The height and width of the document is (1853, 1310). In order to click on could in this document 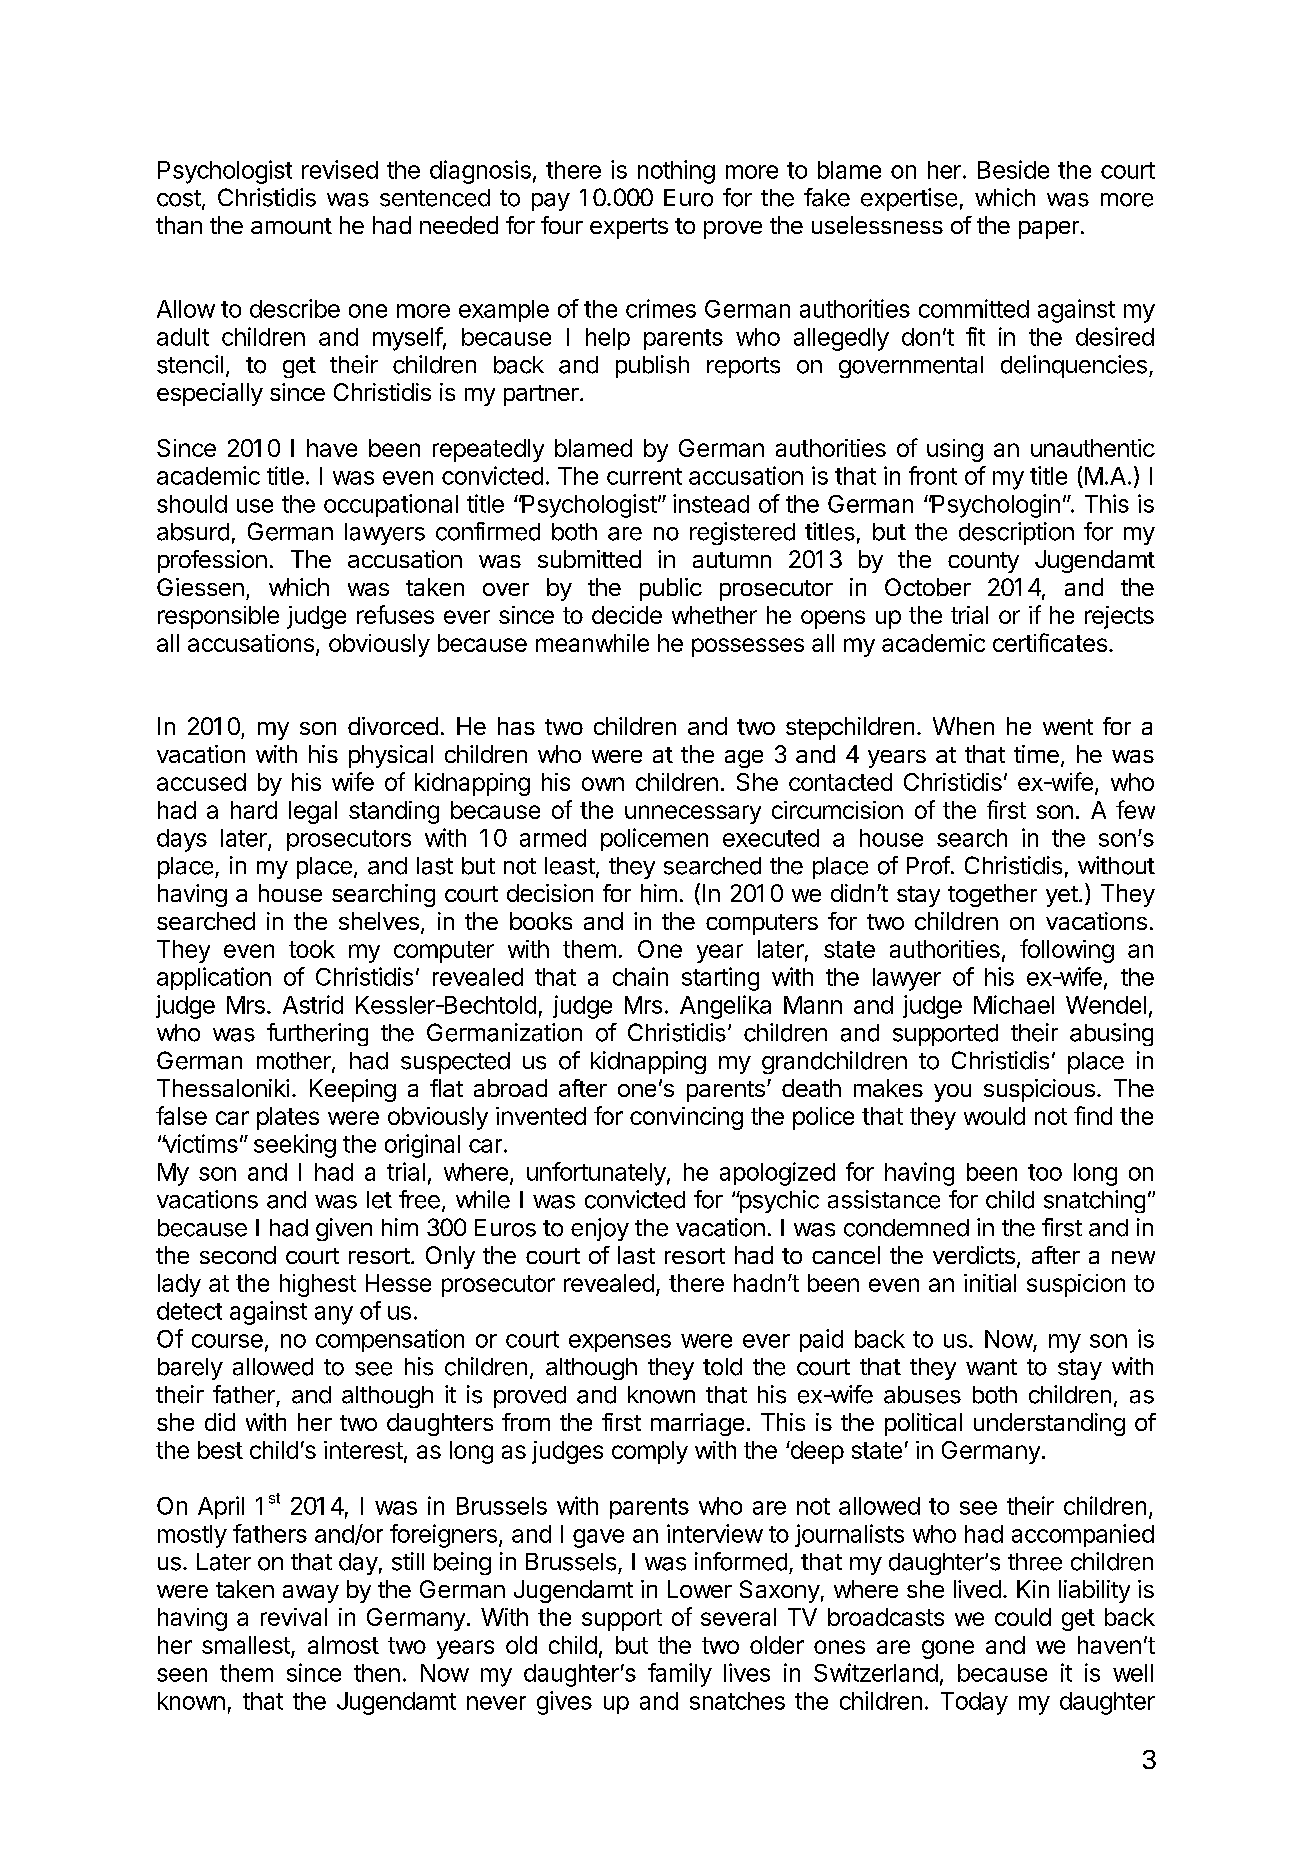, I will do `click(1023, 1617)`.
